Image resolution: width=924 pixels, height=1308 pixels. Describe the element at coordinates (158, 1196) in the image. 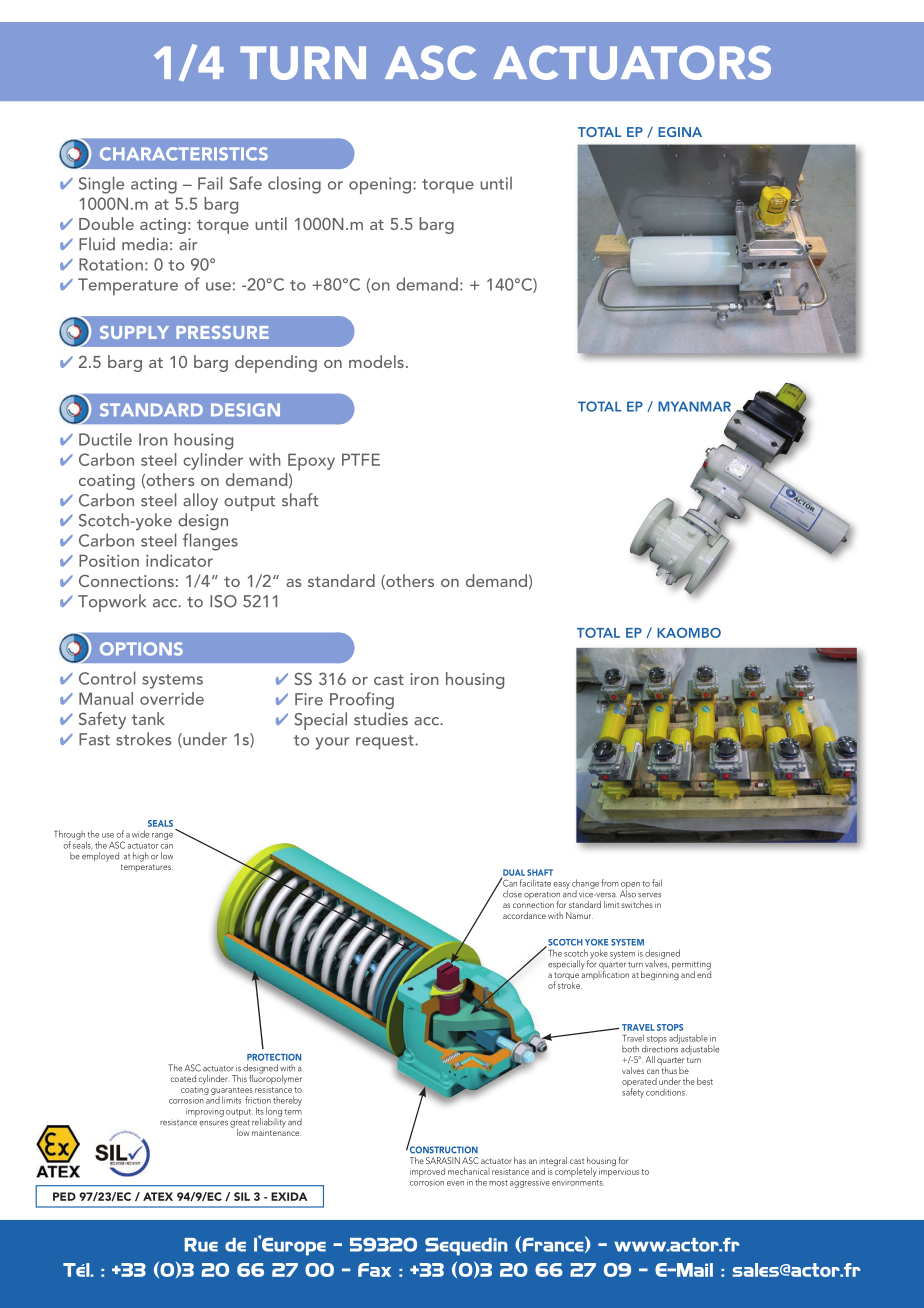

I see `ATEX` at that location.
